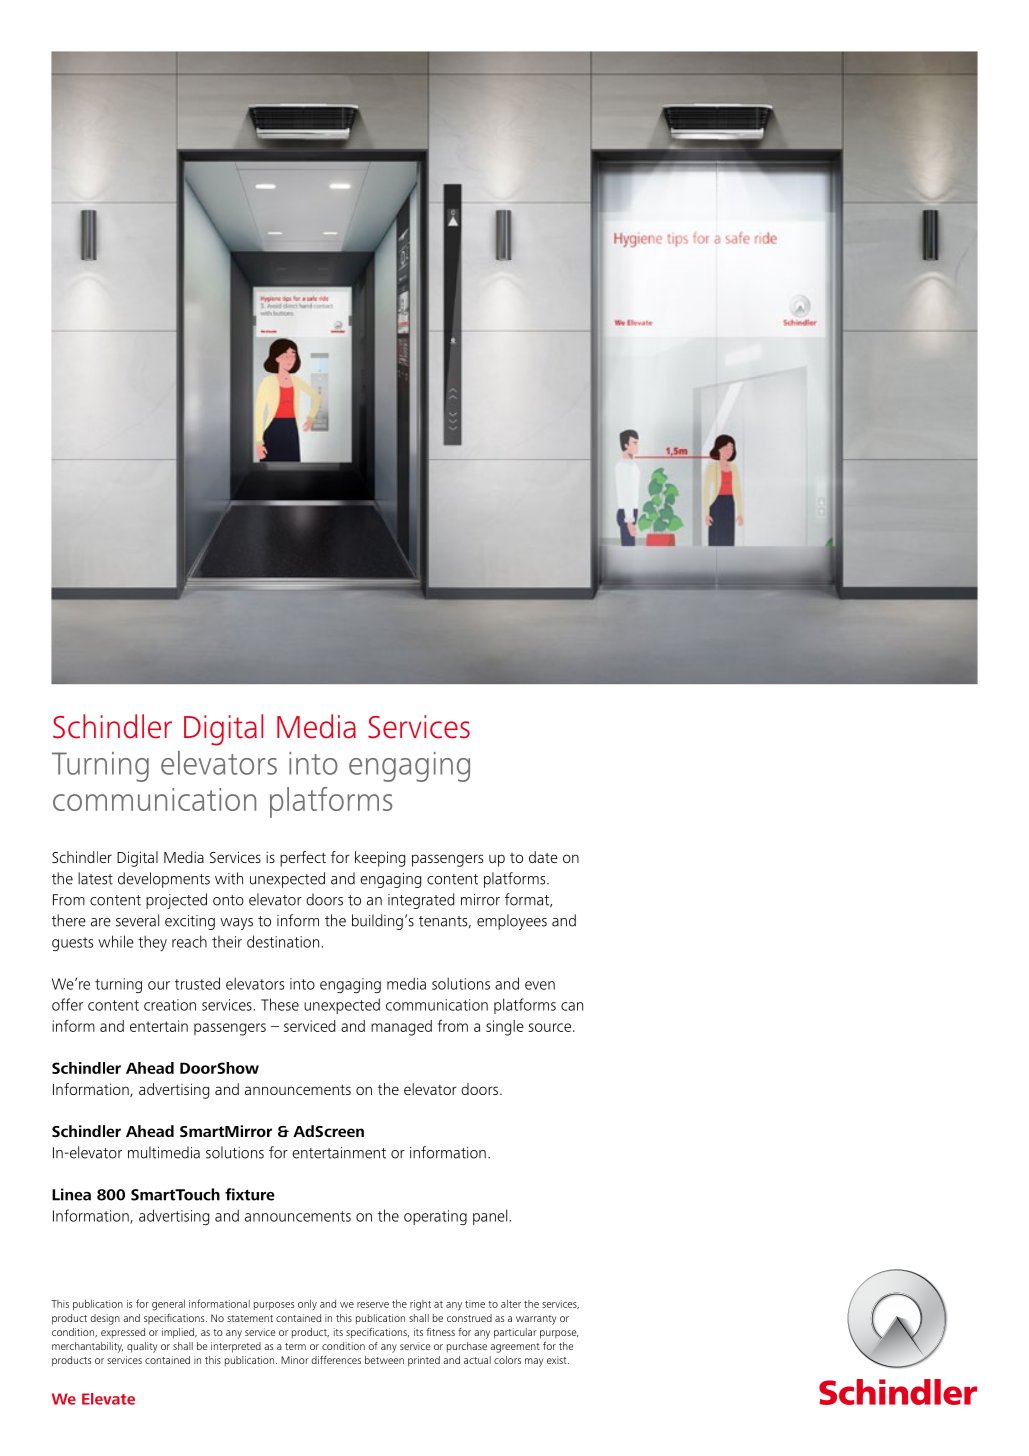 The height and width of the page is (1456, 1029). I want to click on creation, so click(170, 1005).
